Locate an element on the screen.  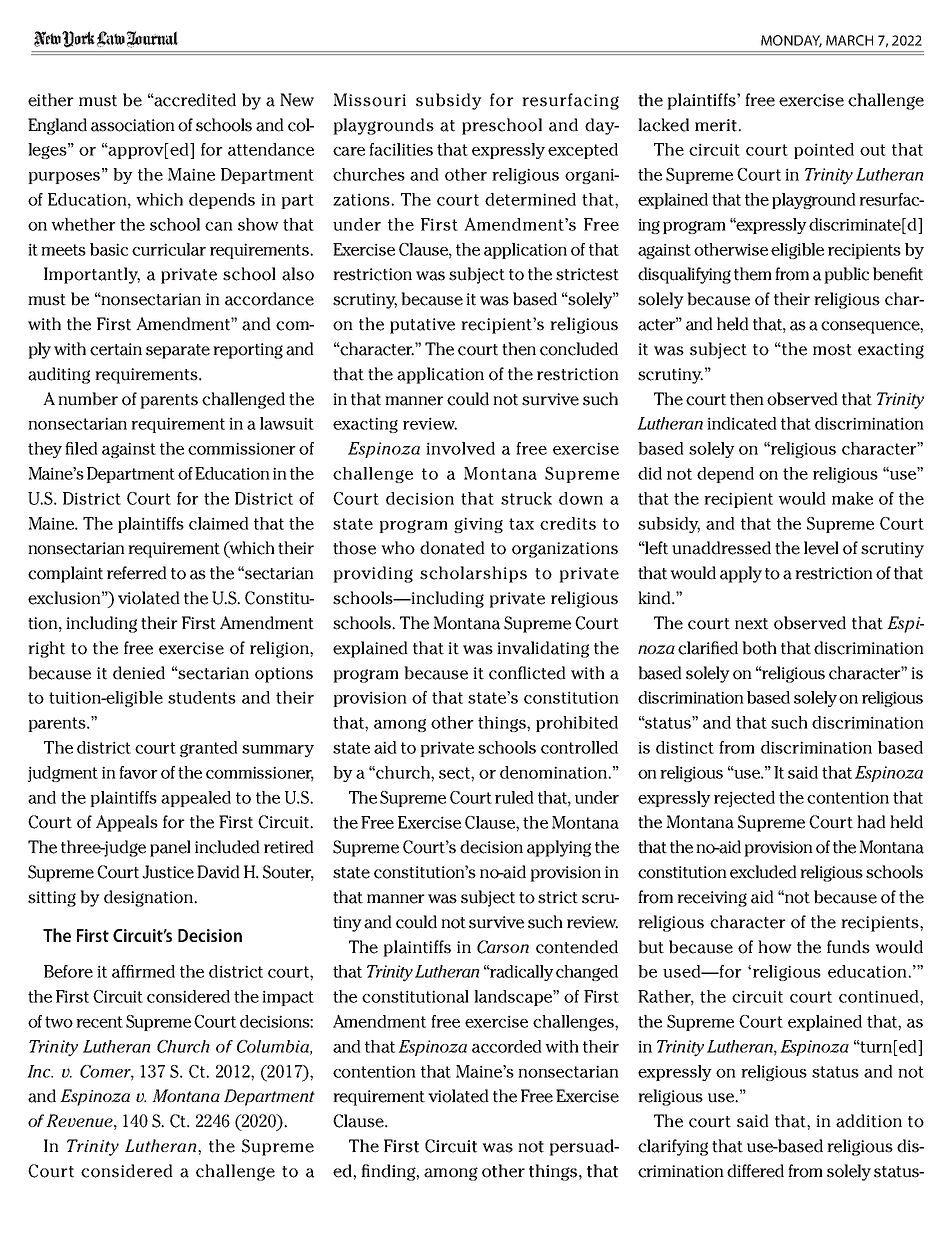
scholarships is located at coordinates (473, 574).
